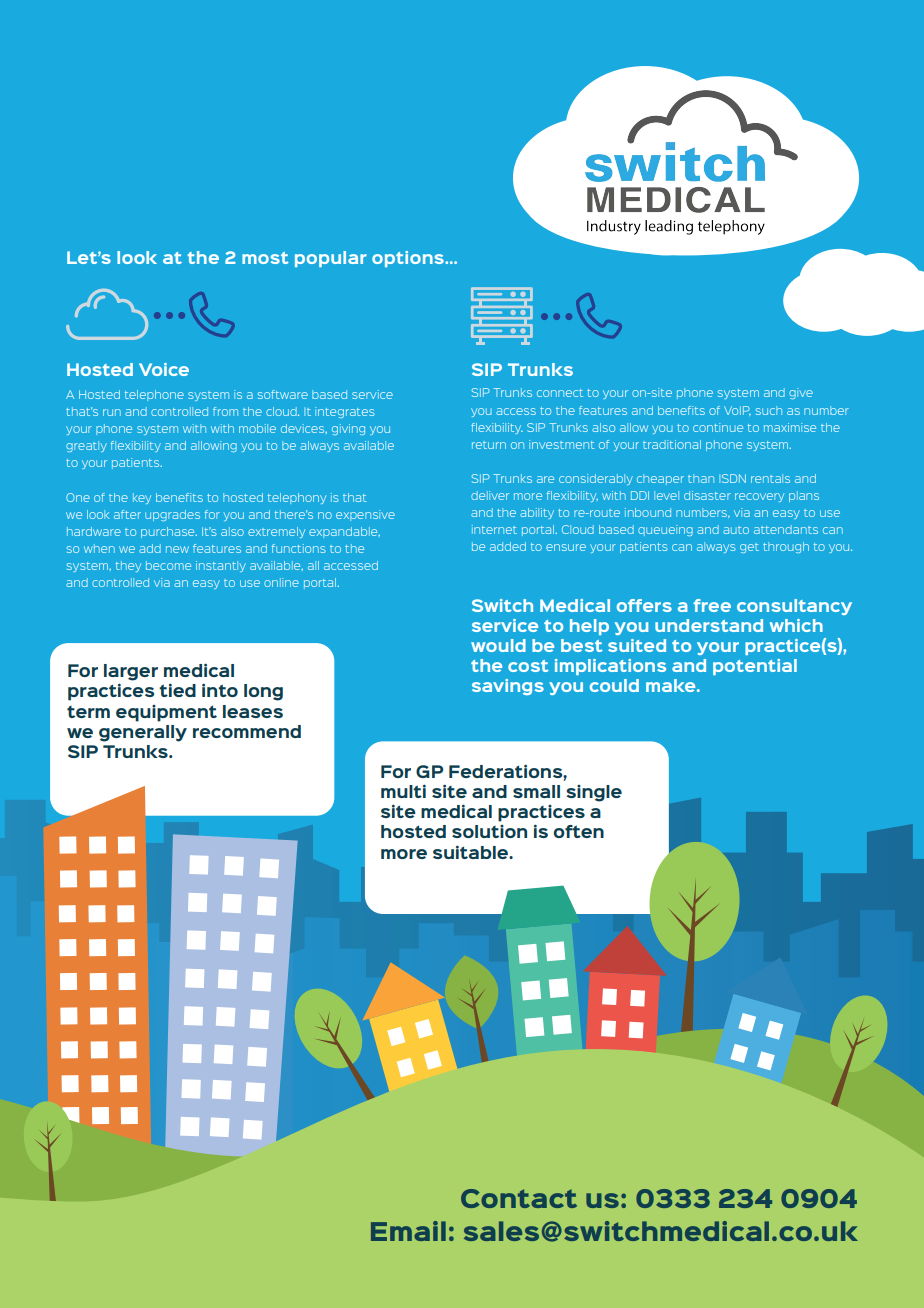 Image resolution: width=924 pixels, height=1308 pixels. What do you see at coordinates (489, 831) in the page?
I see `solution` at bounding box center [489, 831].
